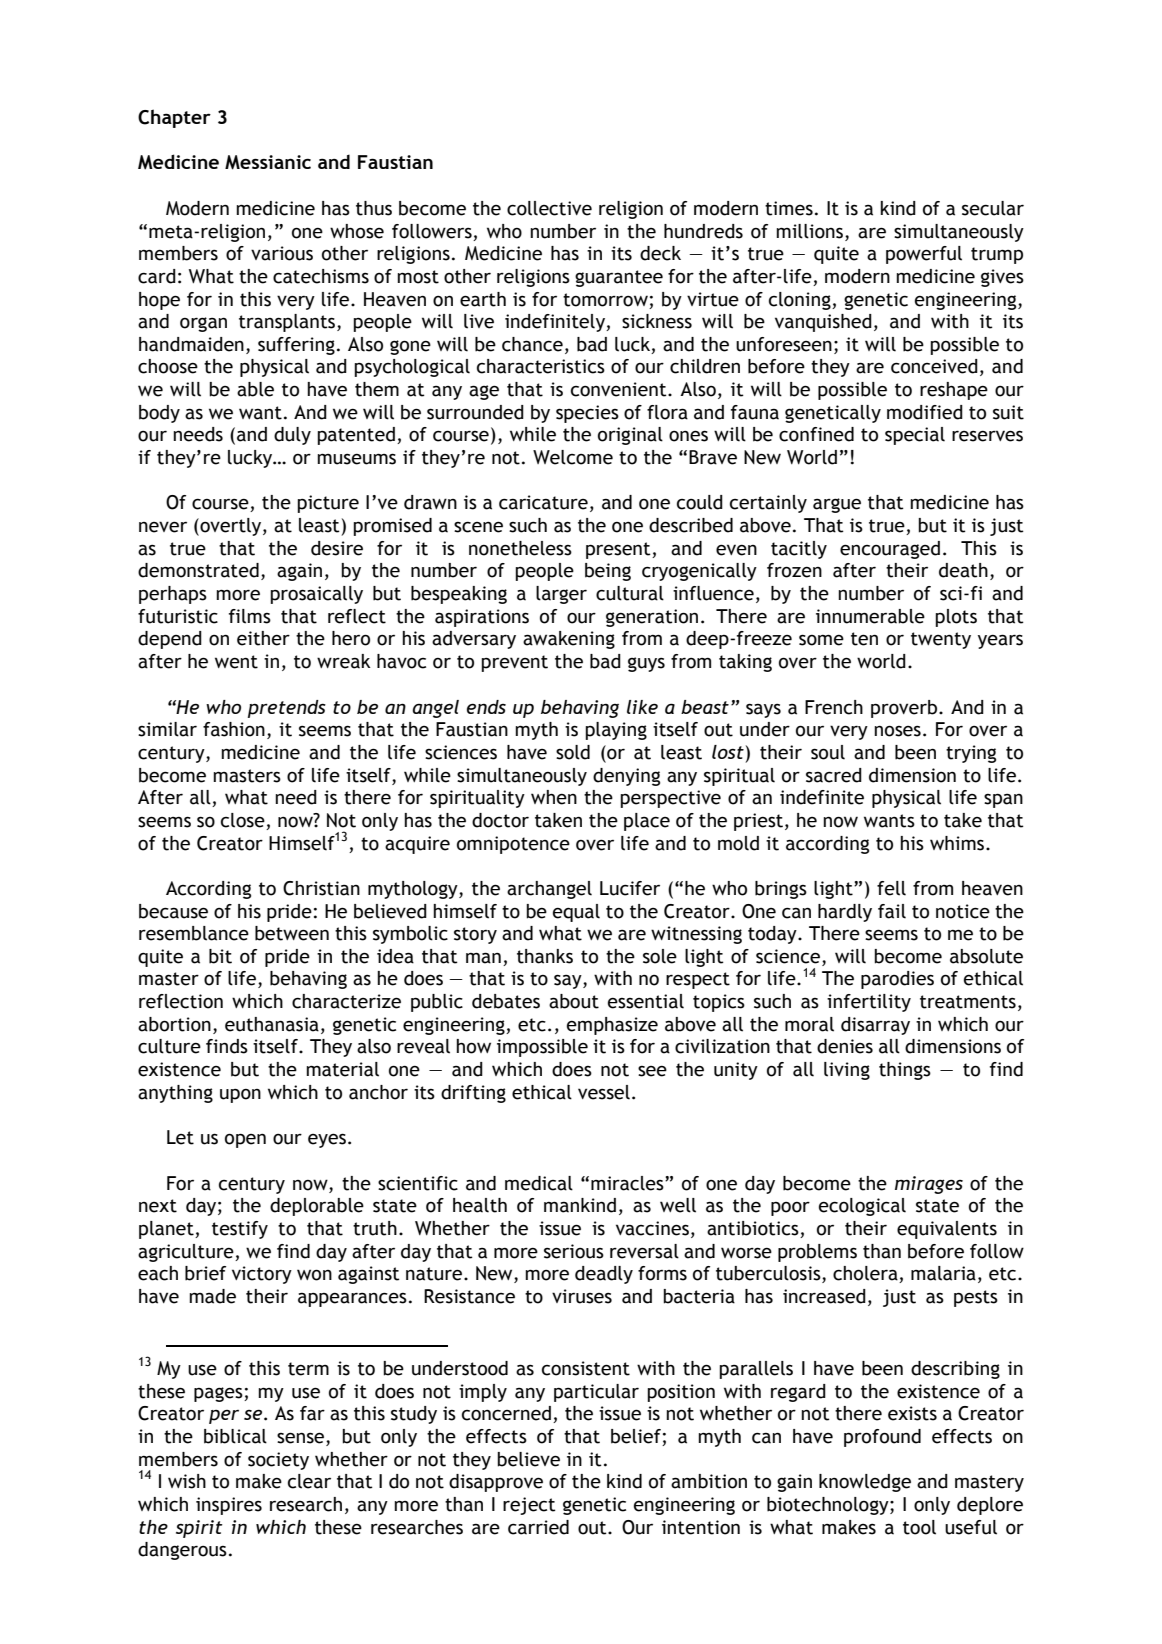 The image size is (1162, 1644). I want to click on whims, so click(958, 843).
